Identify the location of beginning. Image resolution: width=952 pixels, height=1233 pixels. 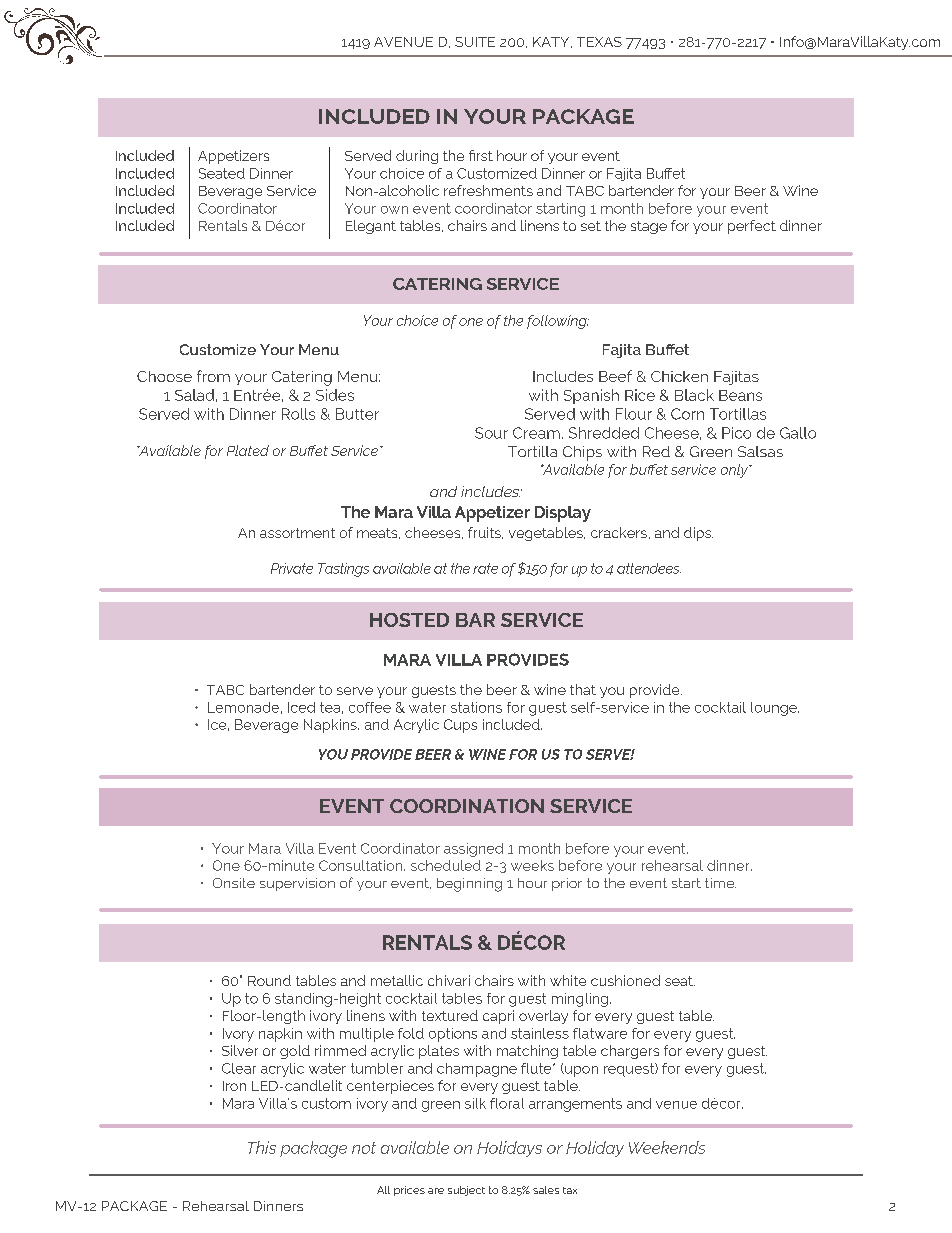
(469, 885).
